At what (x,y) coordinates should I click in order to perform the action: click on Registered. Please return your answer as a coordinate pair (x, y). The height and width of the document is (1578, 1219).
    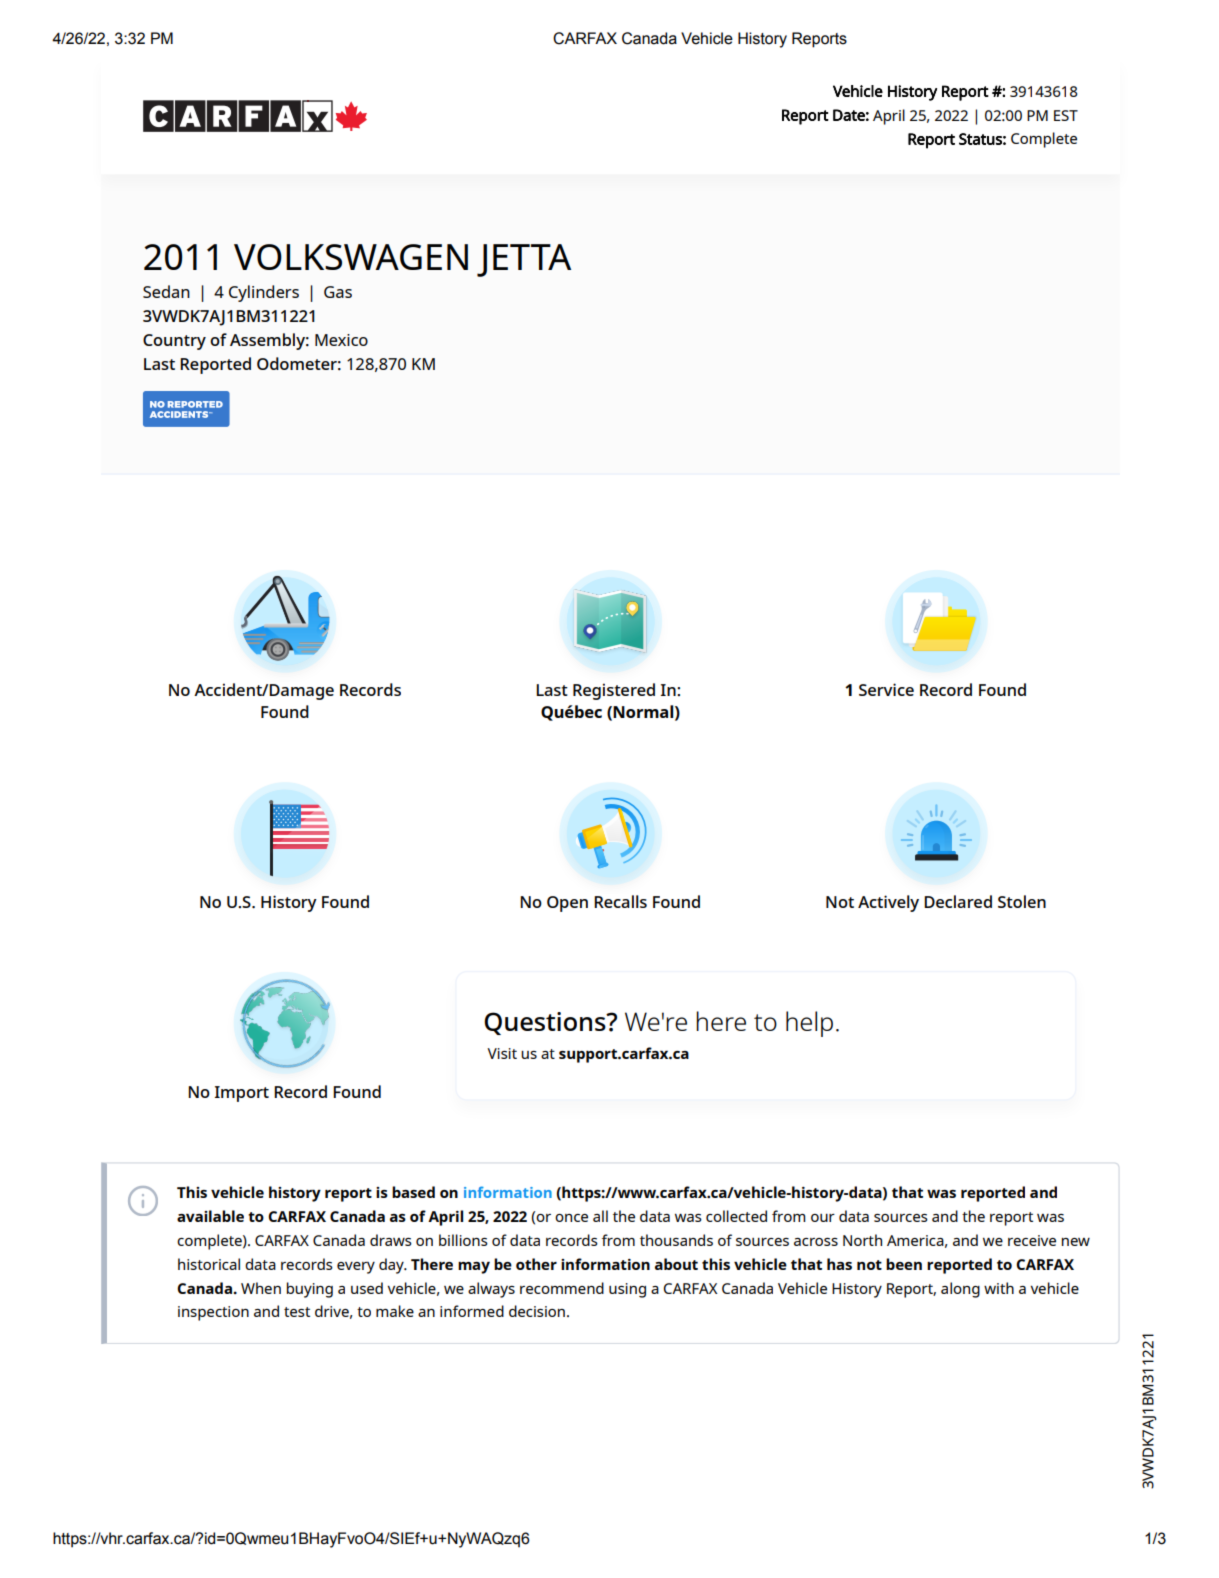
    Looking at the image, I should click on (614, 691).
